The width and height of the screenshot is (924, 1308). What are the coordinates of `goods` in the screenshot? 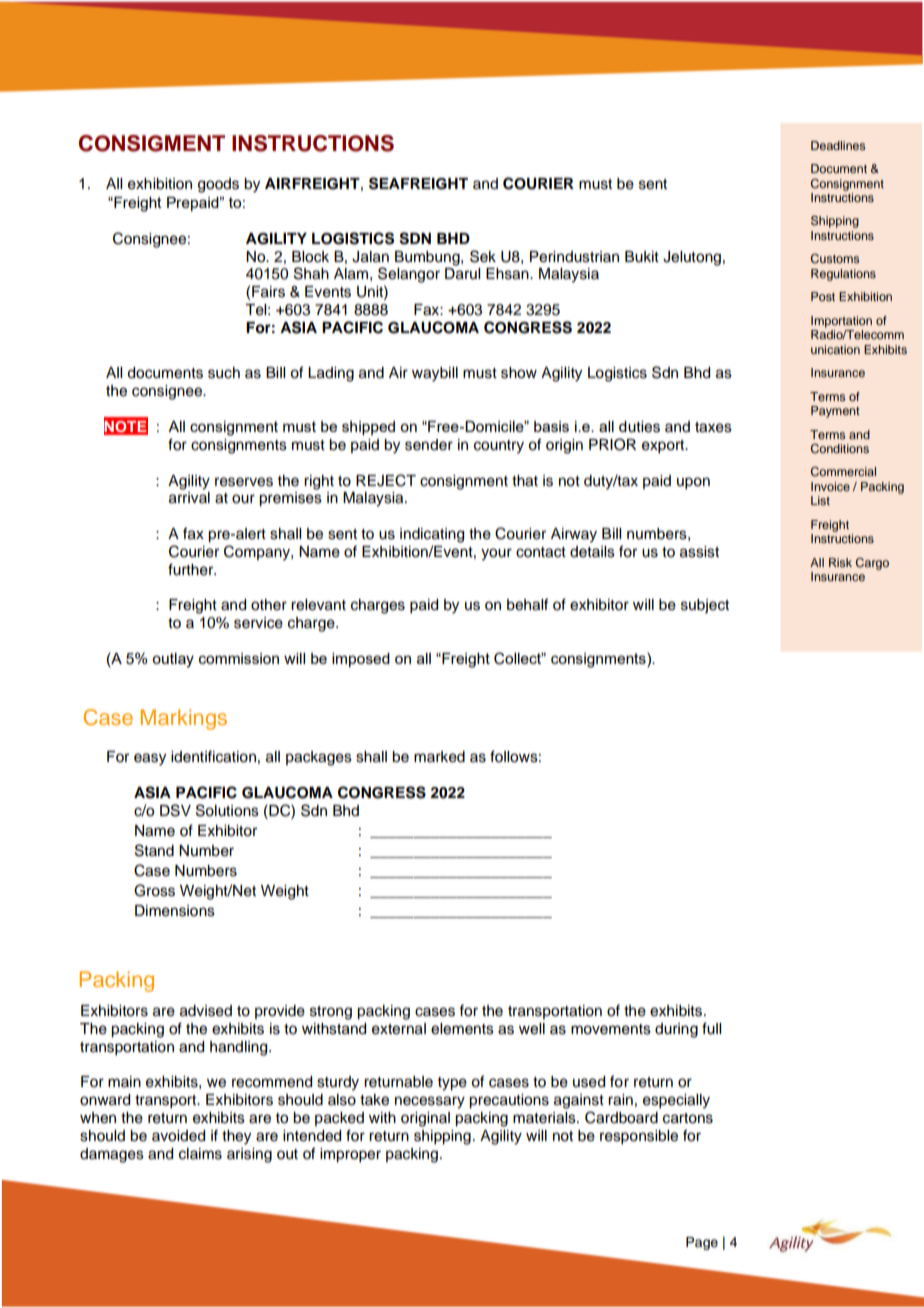 It's located at (218, 185).
